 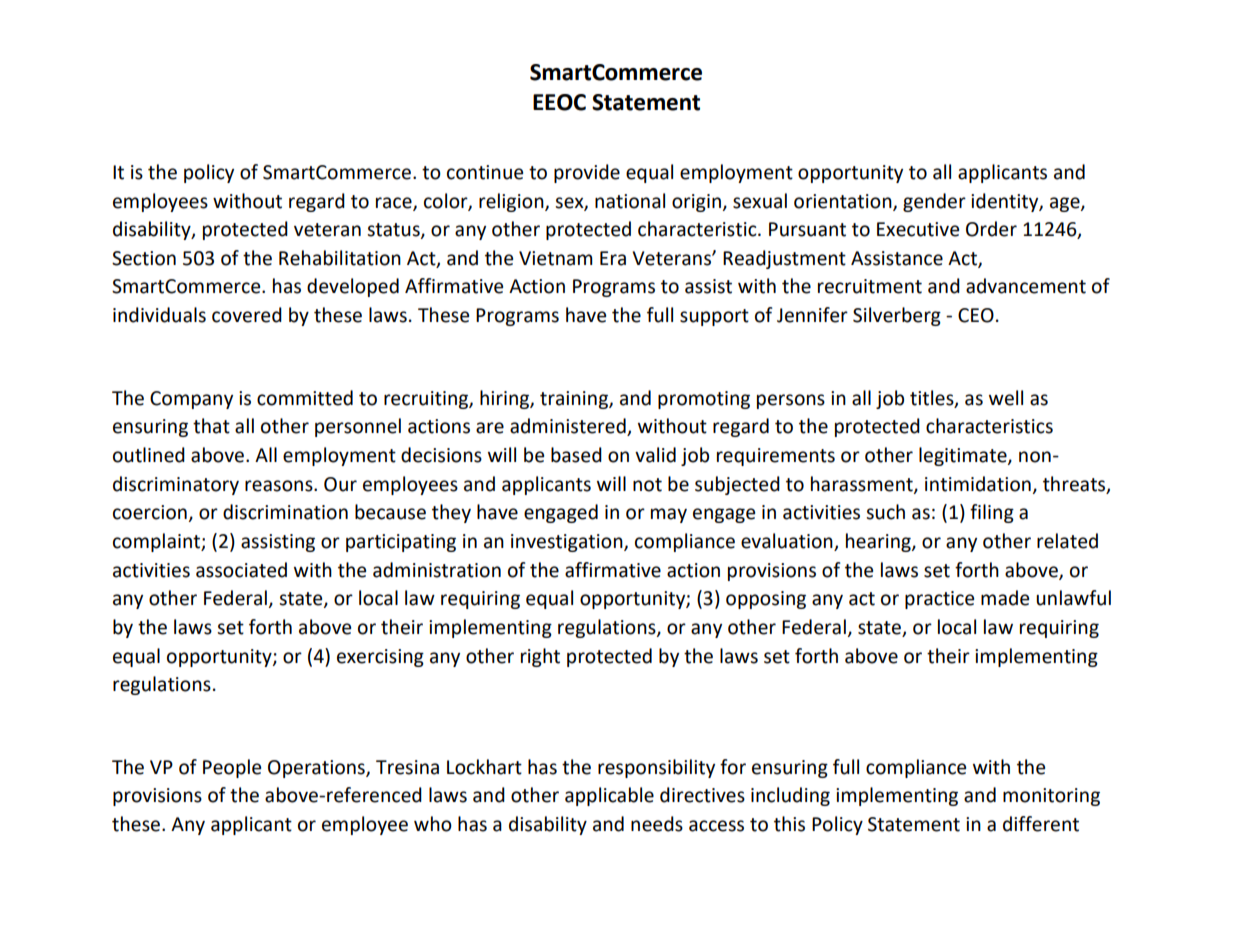 I want to click on associated, so click(x=241, y=570).
